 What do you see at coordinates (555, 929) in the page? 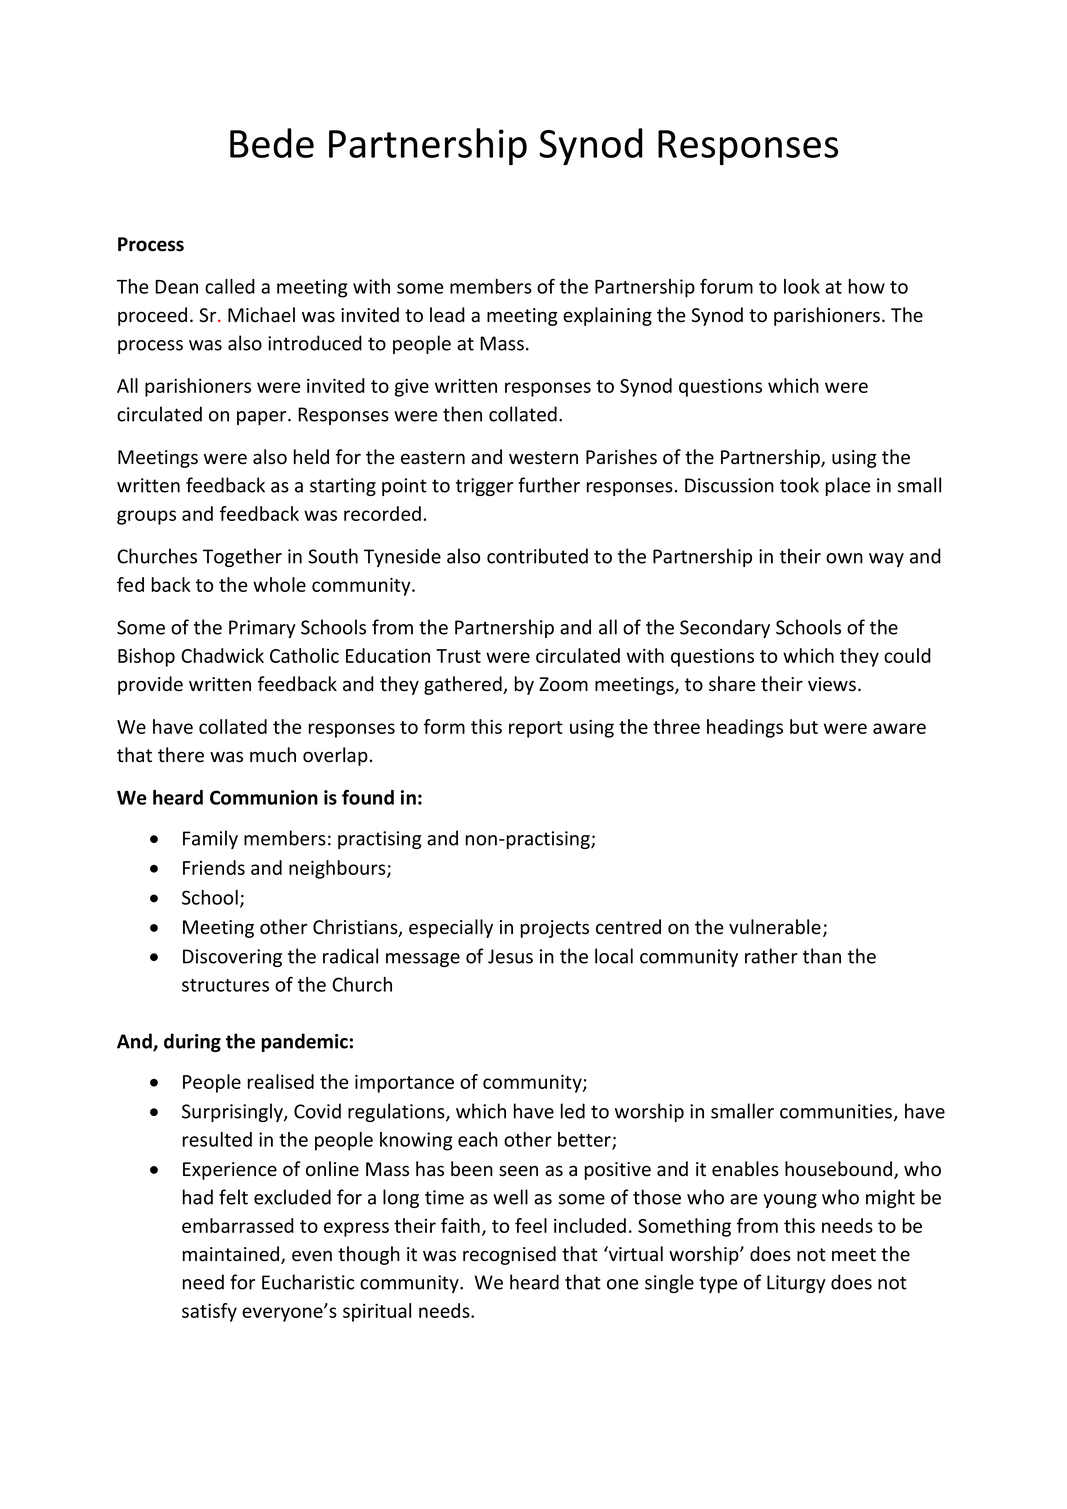
I see `projects` at bounding box center [555, 929].
